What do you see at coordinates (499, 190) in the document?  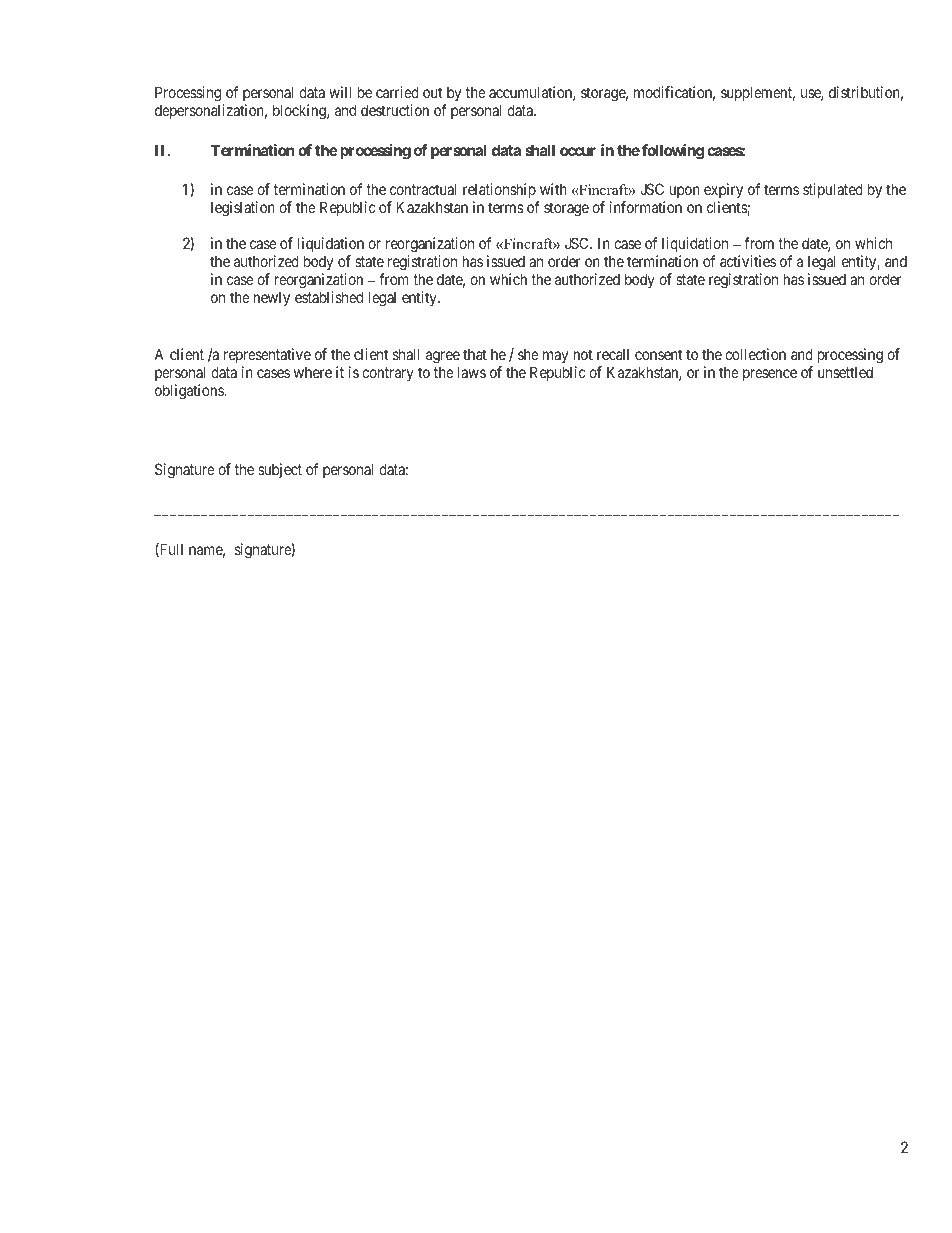 I see `relationship` at bounding box center [499, 190].
